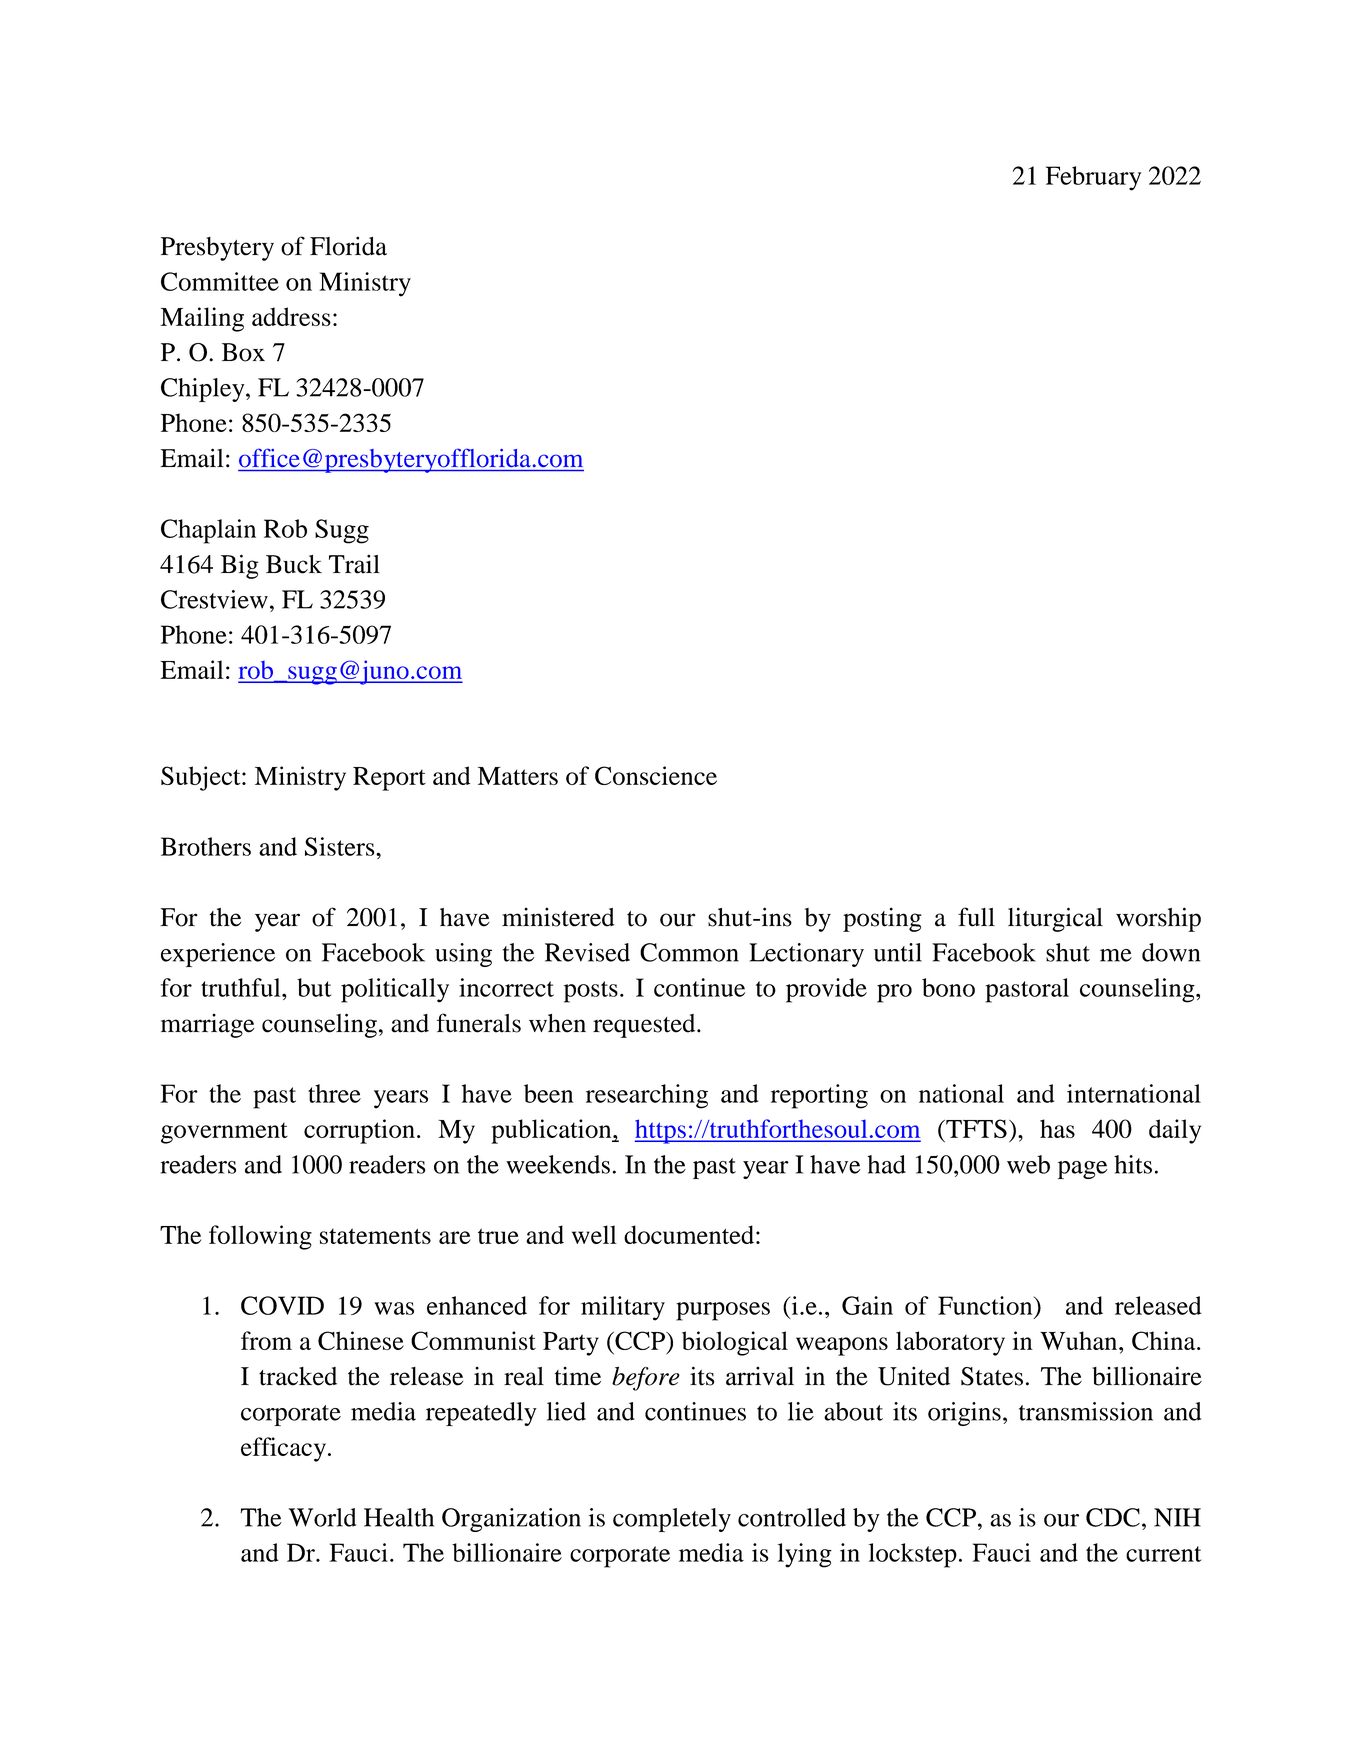  I want to click on February, so click(1093, 178).
